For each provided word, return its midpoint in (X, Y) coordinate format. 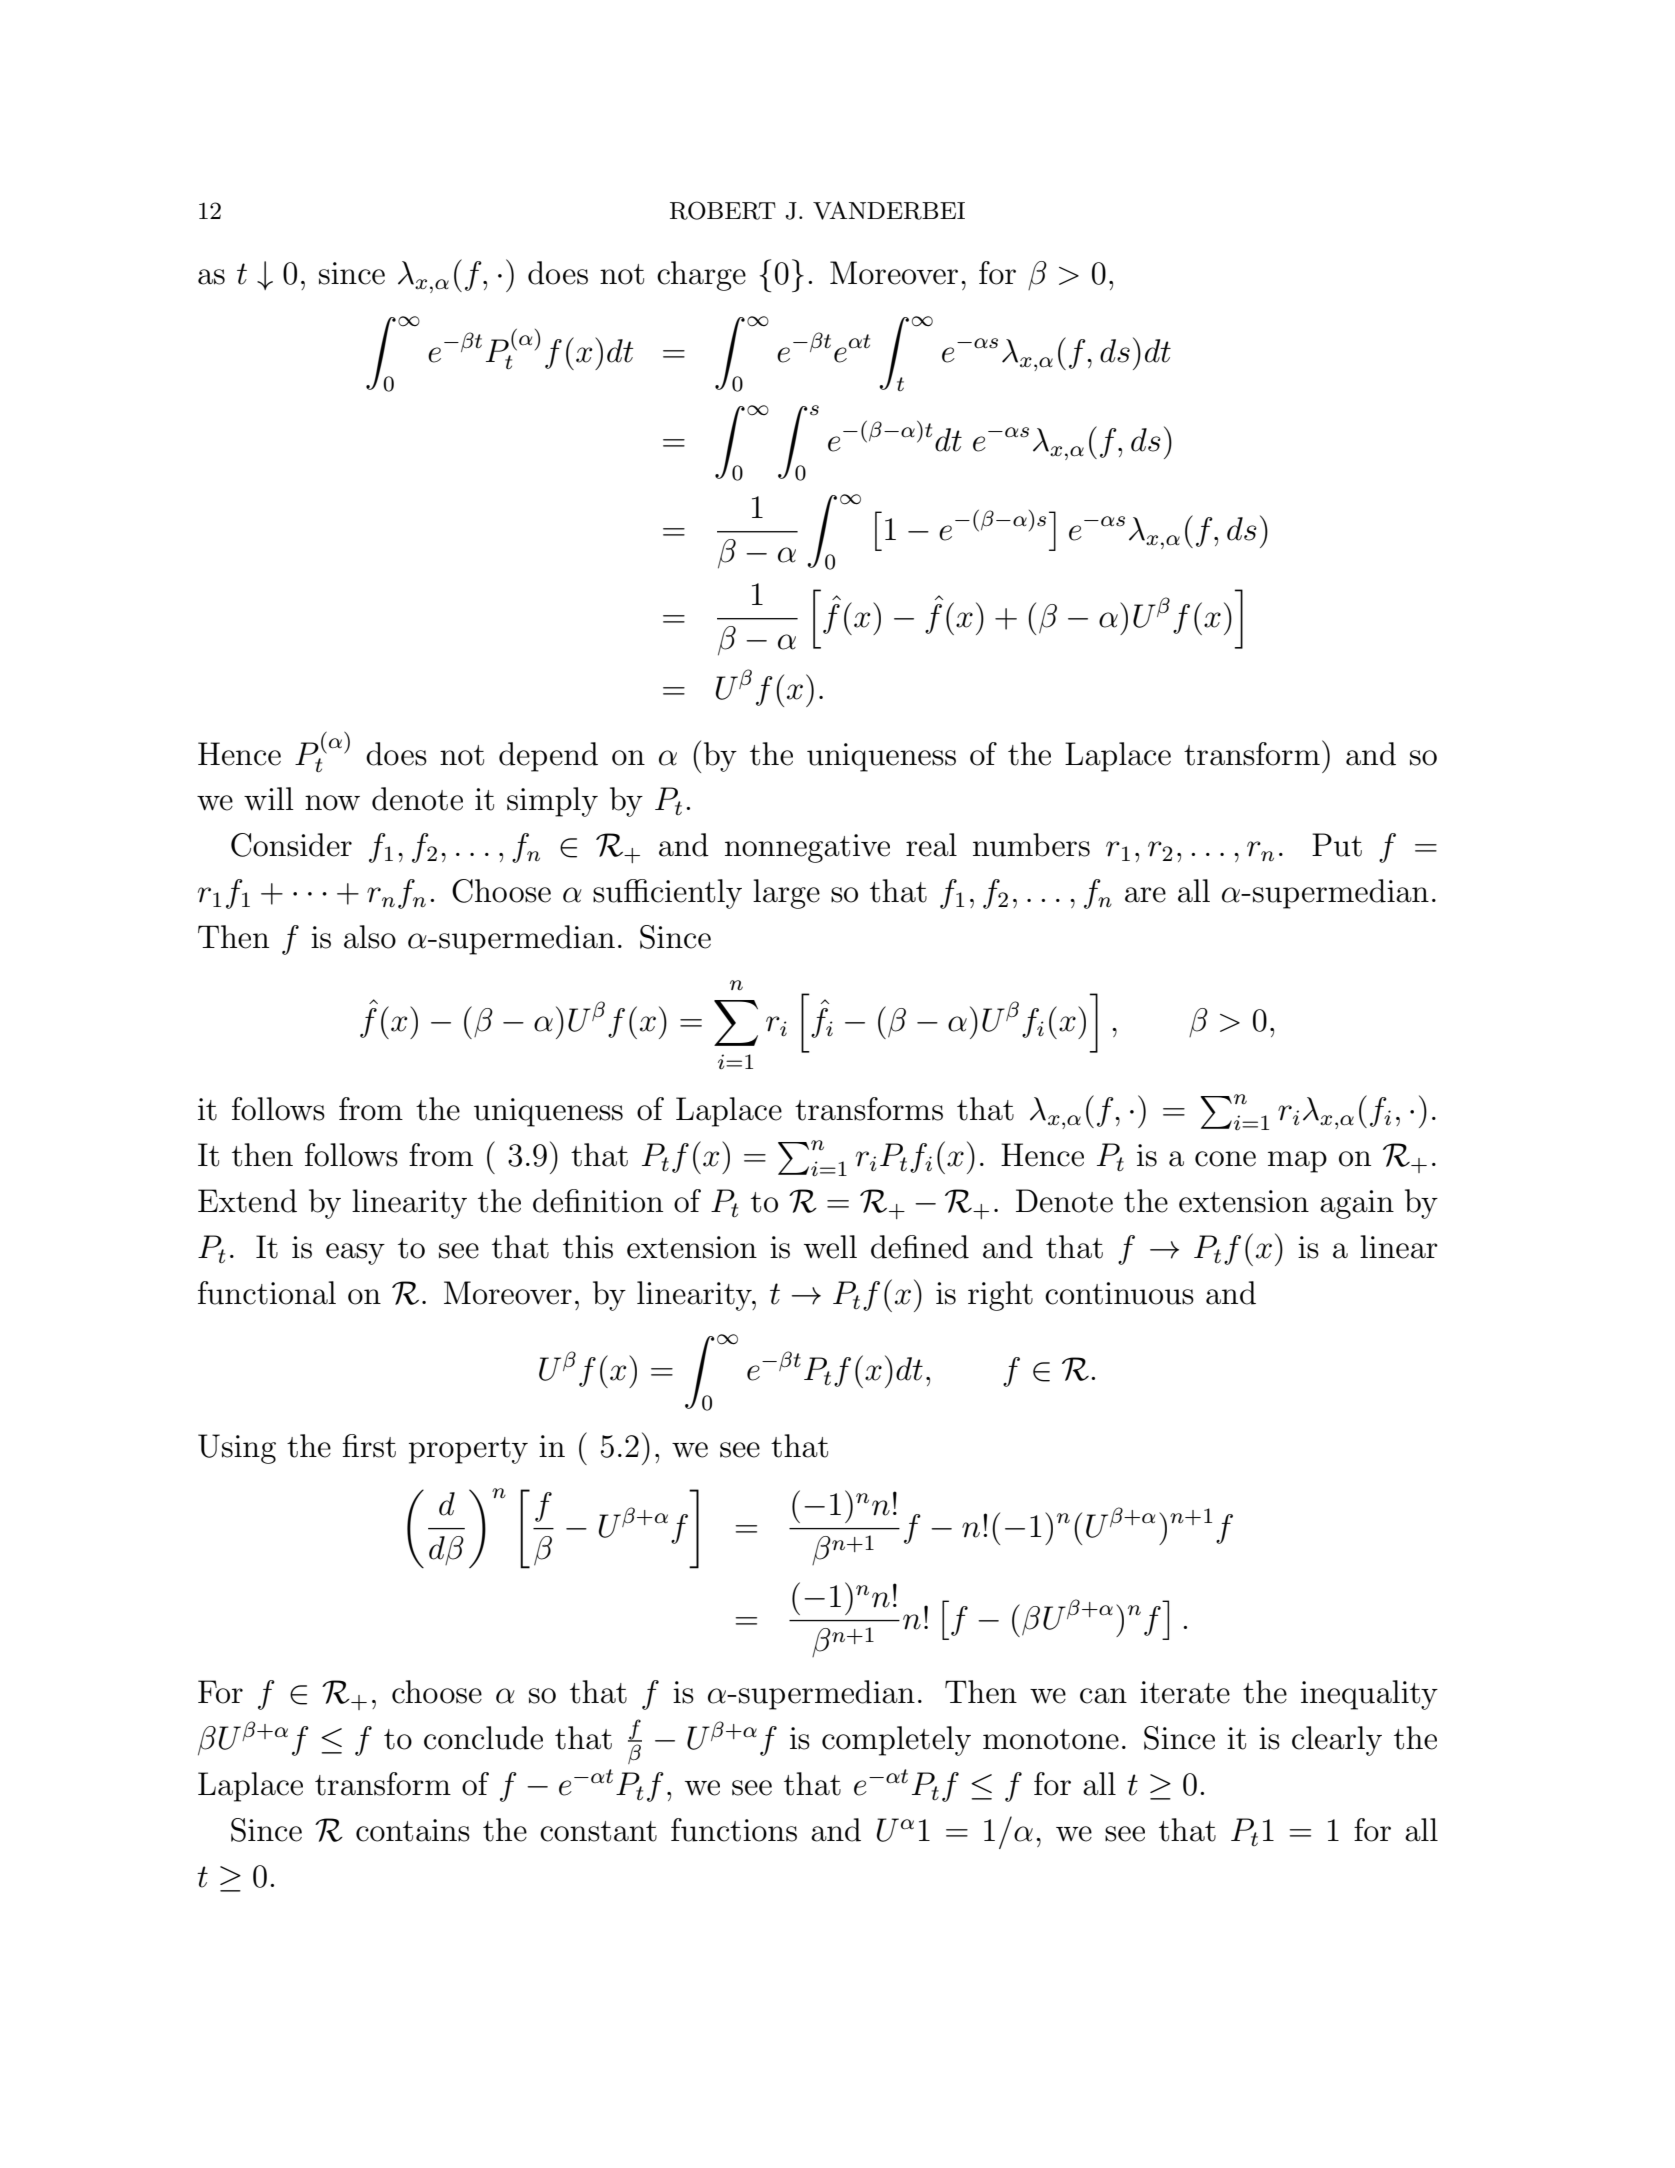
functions (734, 1830)
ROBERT (723, 210)
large (786, 894)
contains (413, 1830)
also (370, 937)
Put (1337, 845)
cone (1225, 1159)
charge (701, 276)
